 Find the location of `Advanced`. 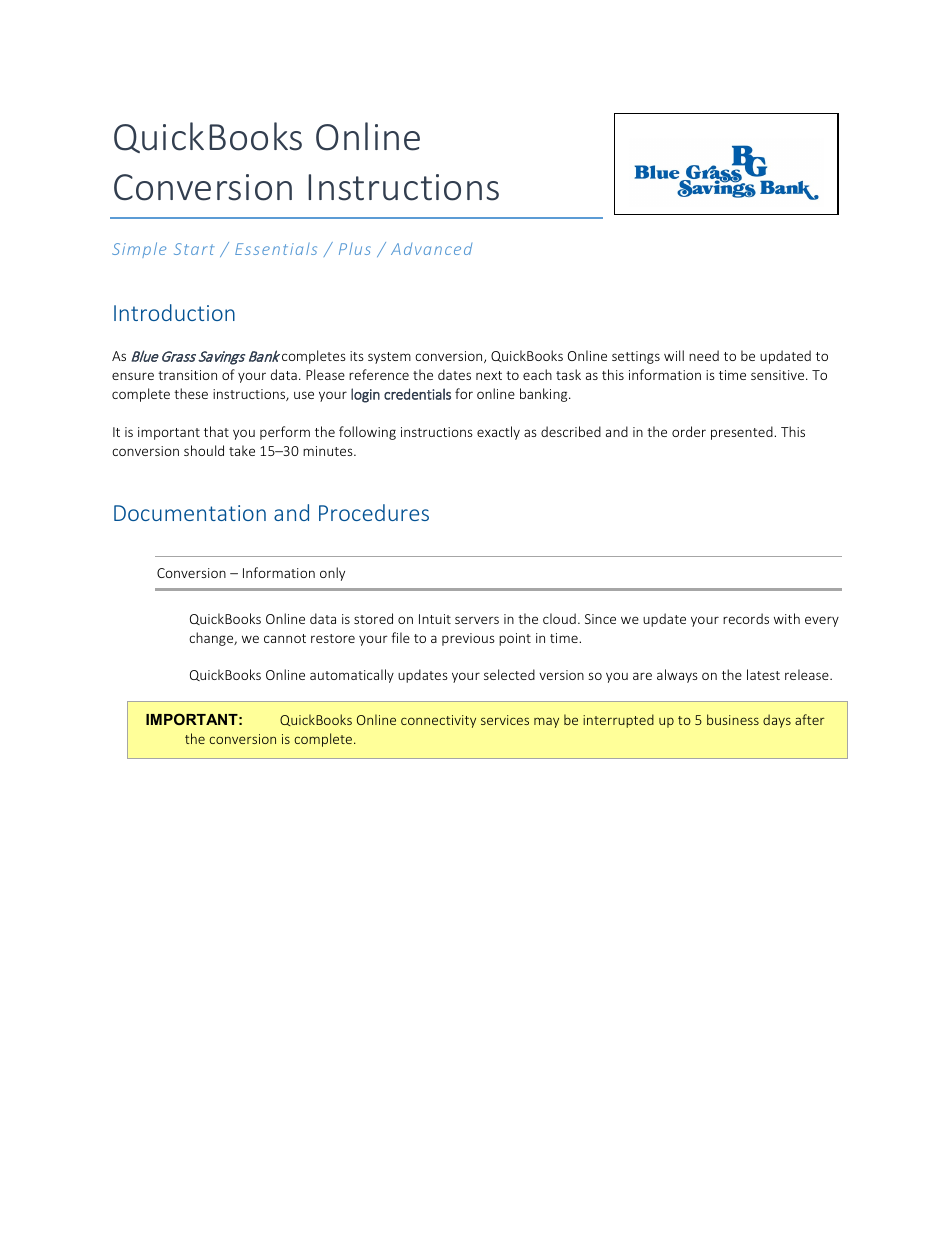

Advanced is located at coordinates (431, 249).
